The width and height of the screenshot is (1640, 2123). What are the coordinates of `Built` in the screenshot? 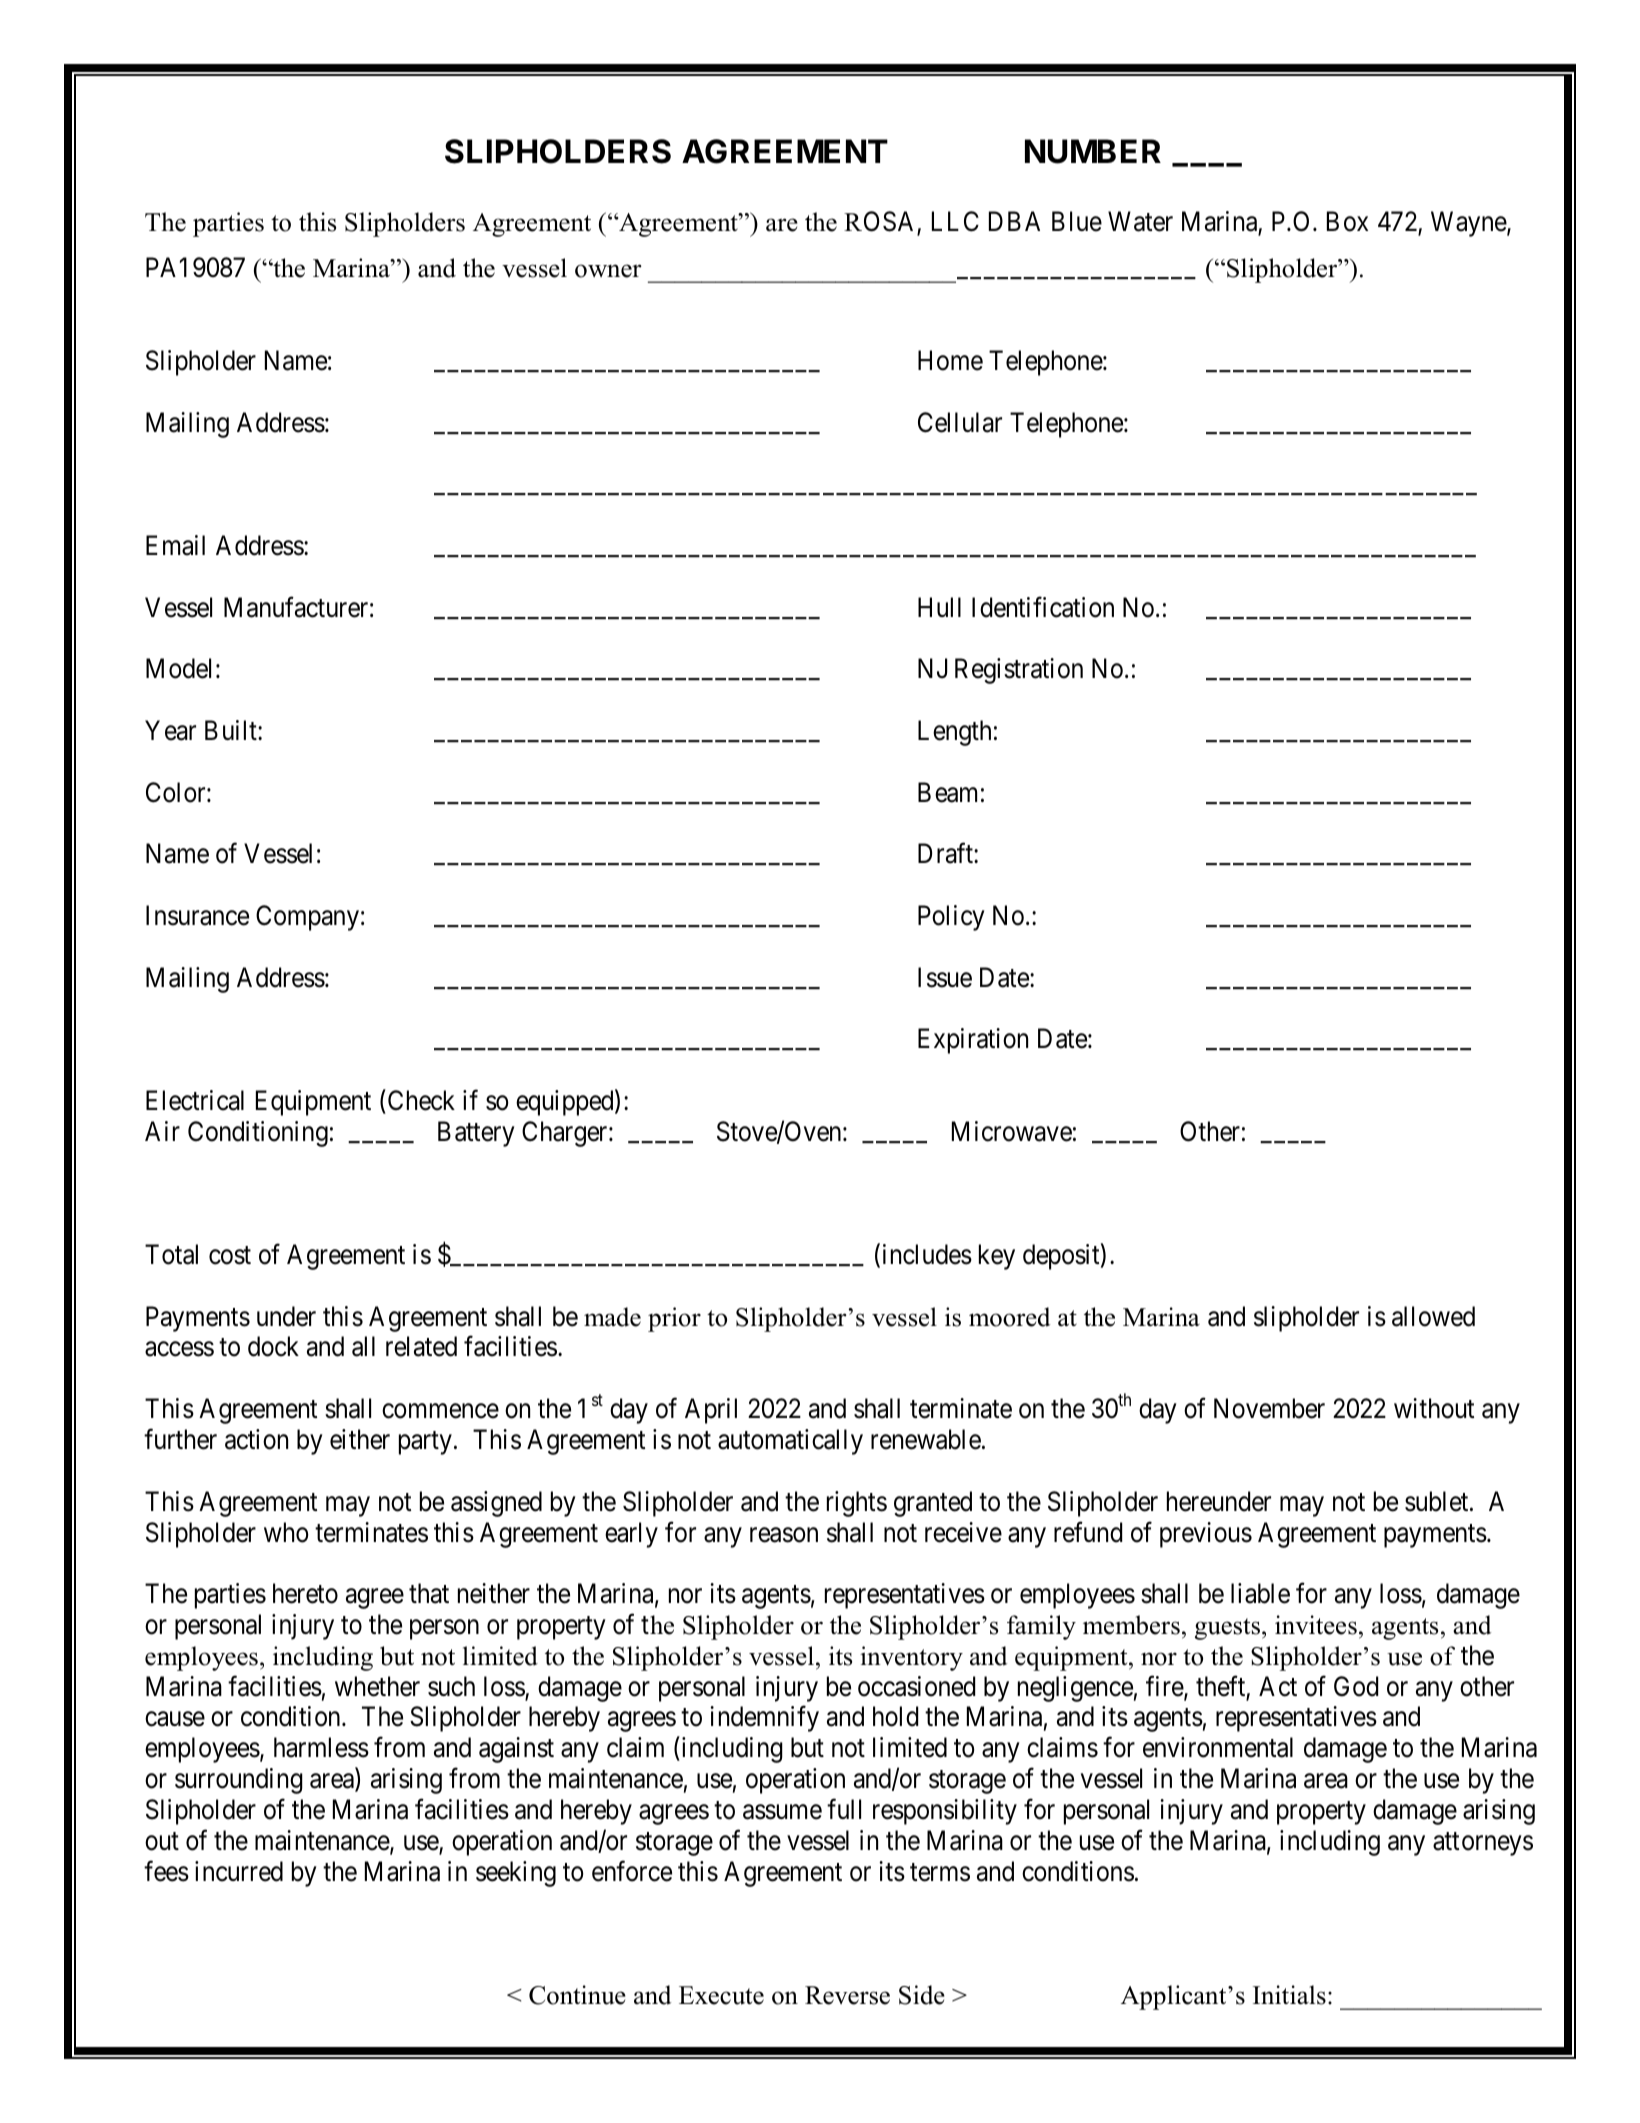 It's located at (232, 730).
